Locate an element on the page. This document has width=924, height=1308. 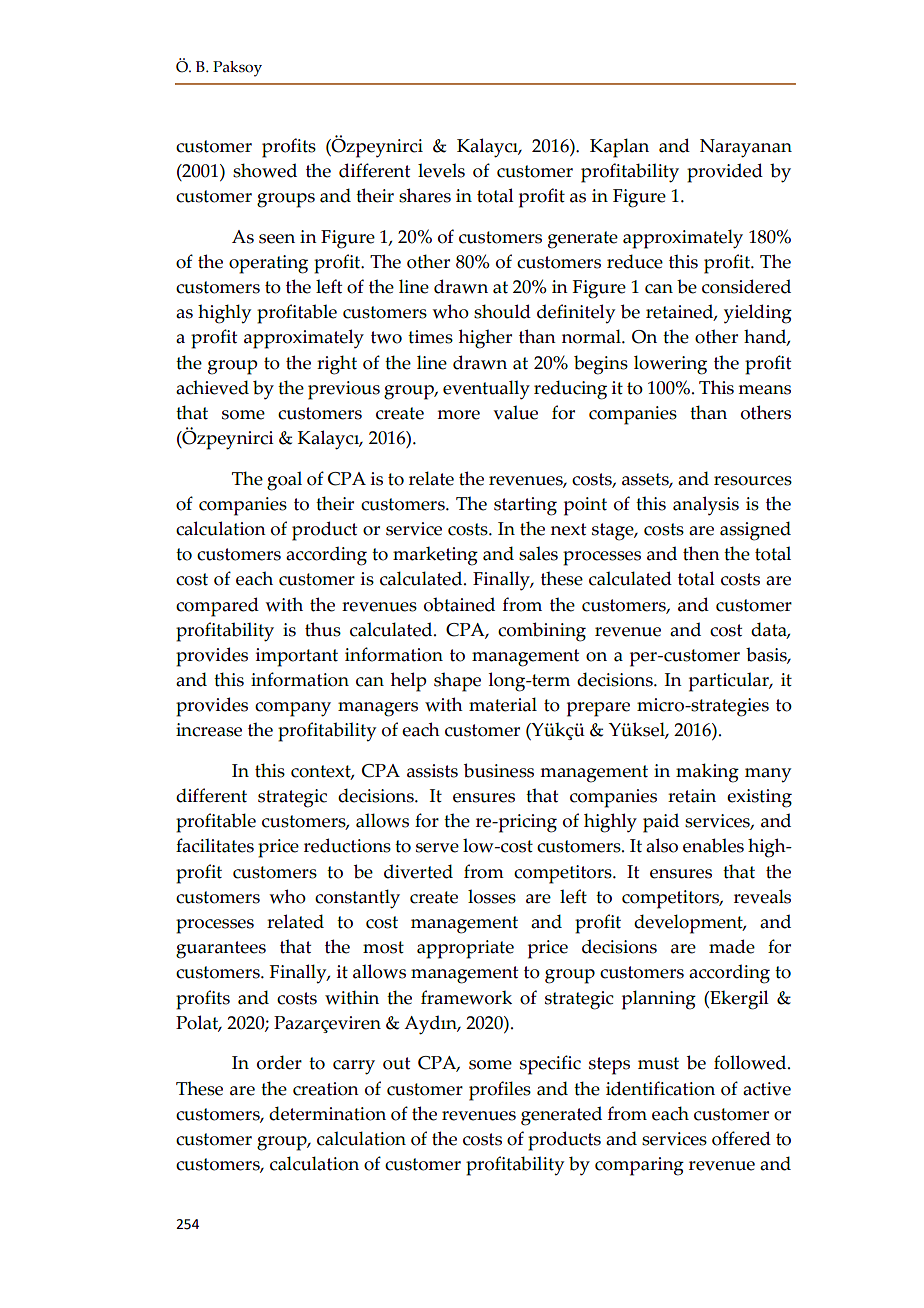
business is located at coordinates (499, 770).
